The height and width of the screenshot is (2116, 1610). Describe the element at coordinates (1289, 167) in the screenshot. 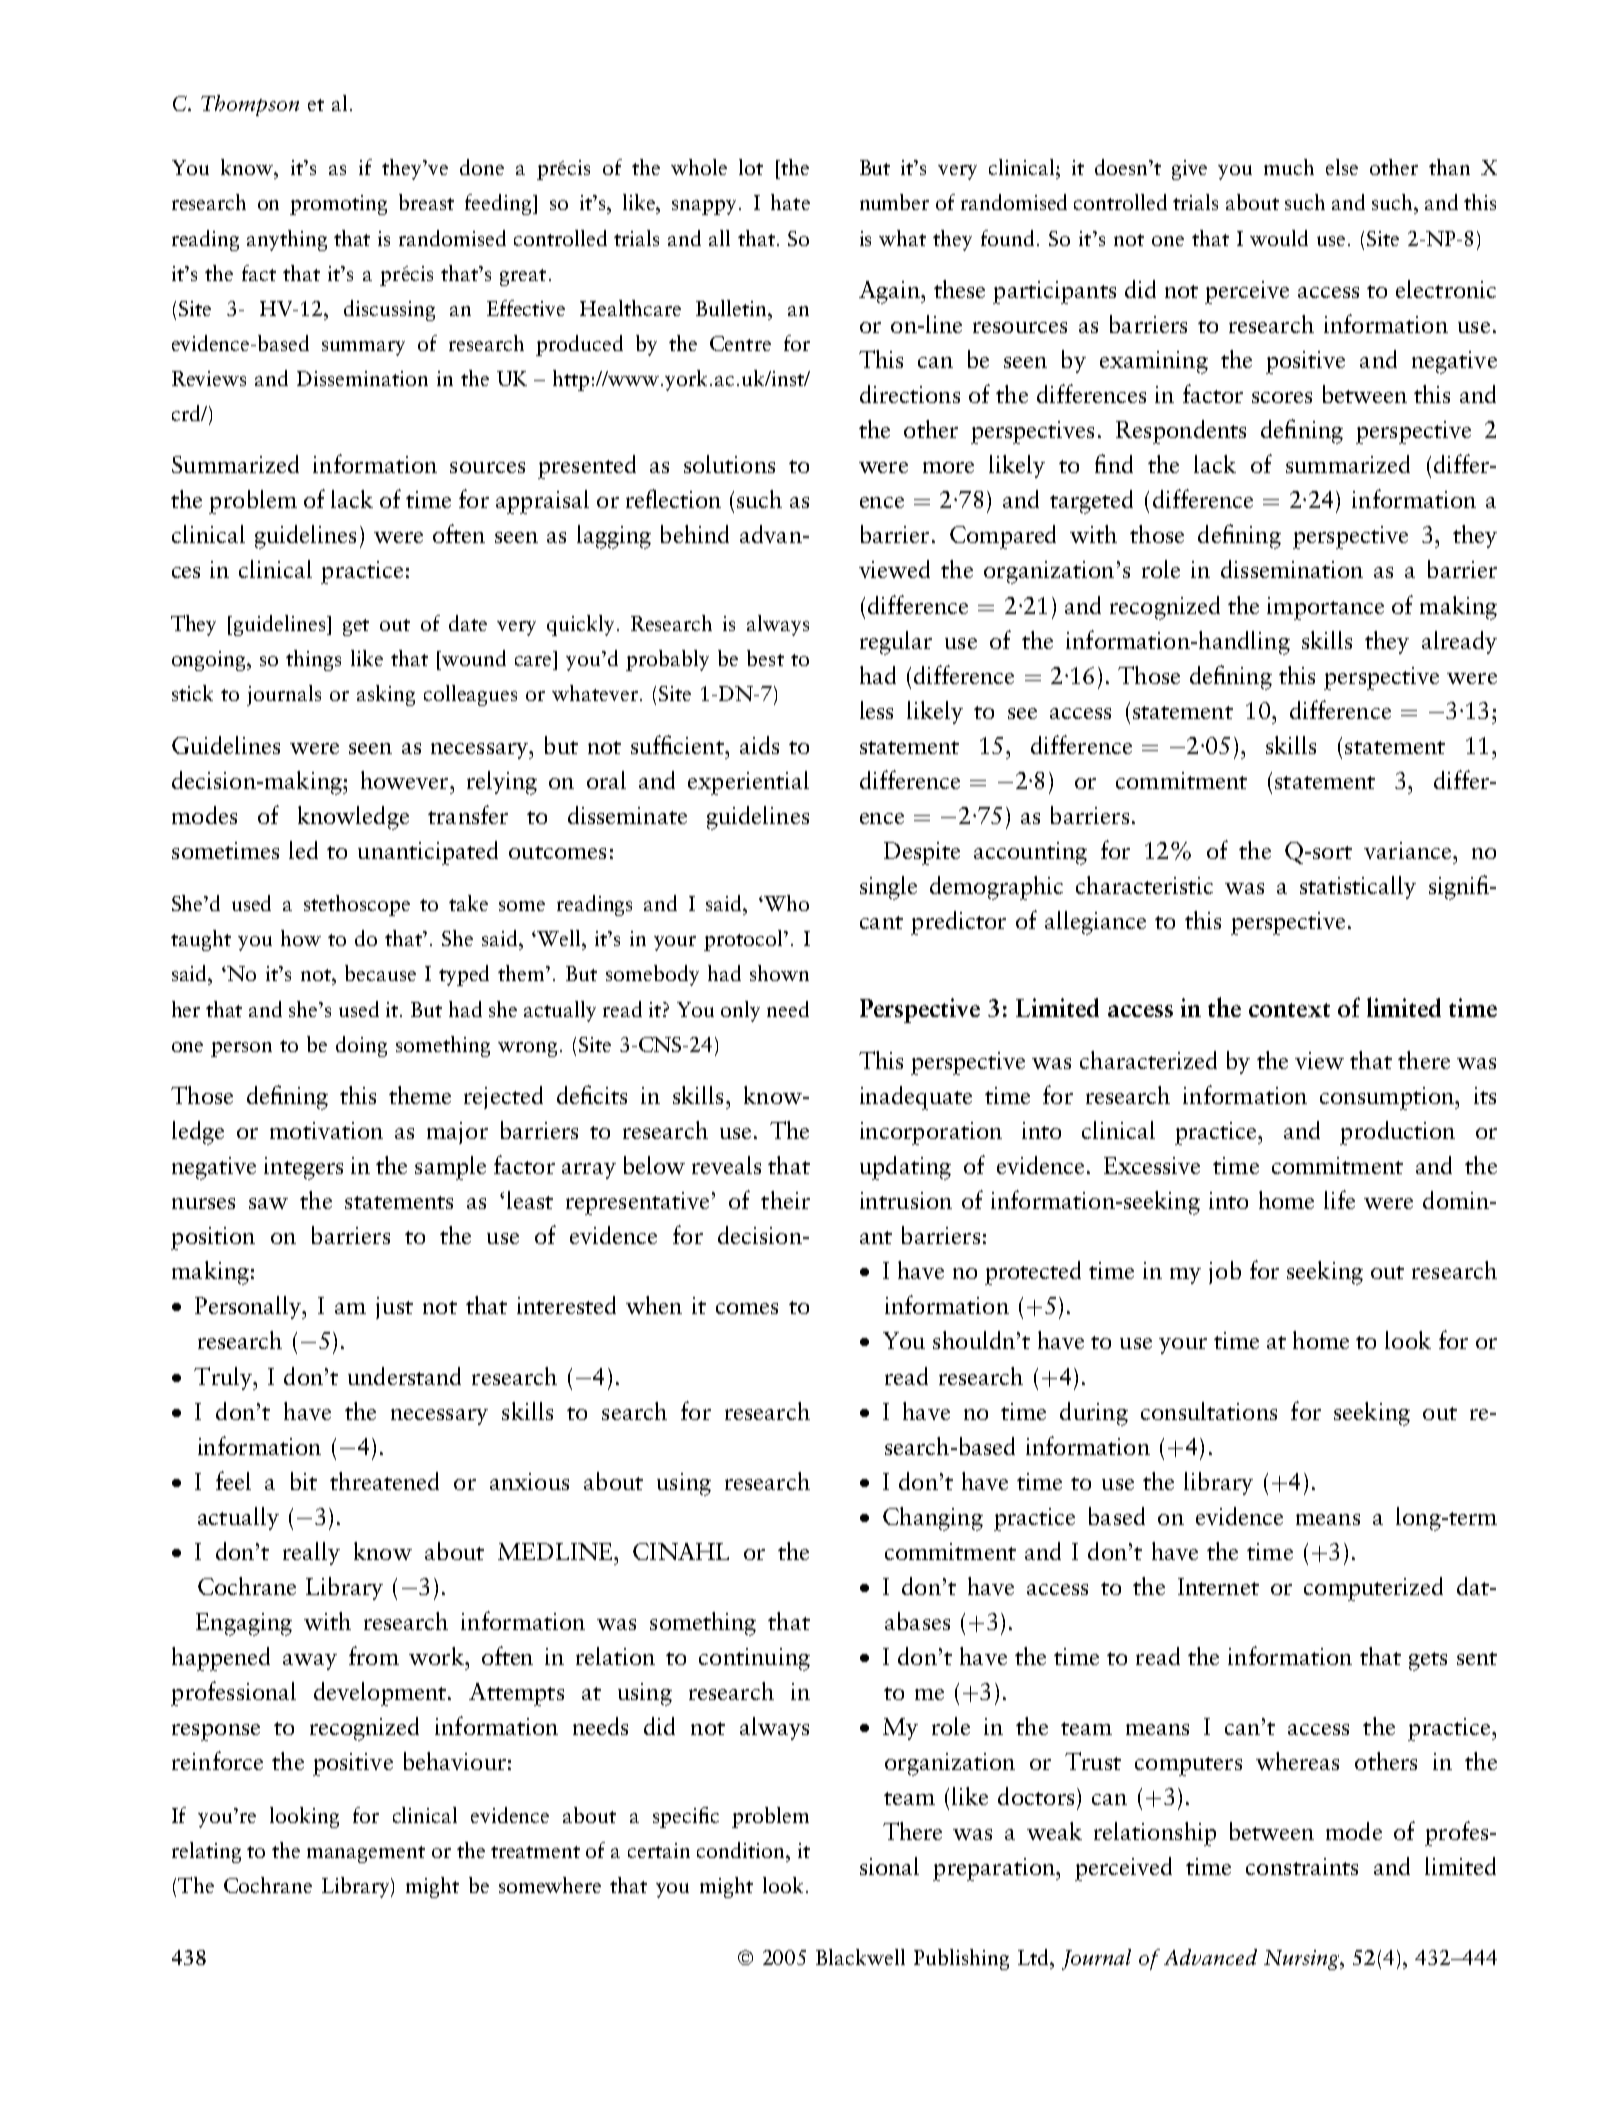

I see `much` at that location.
